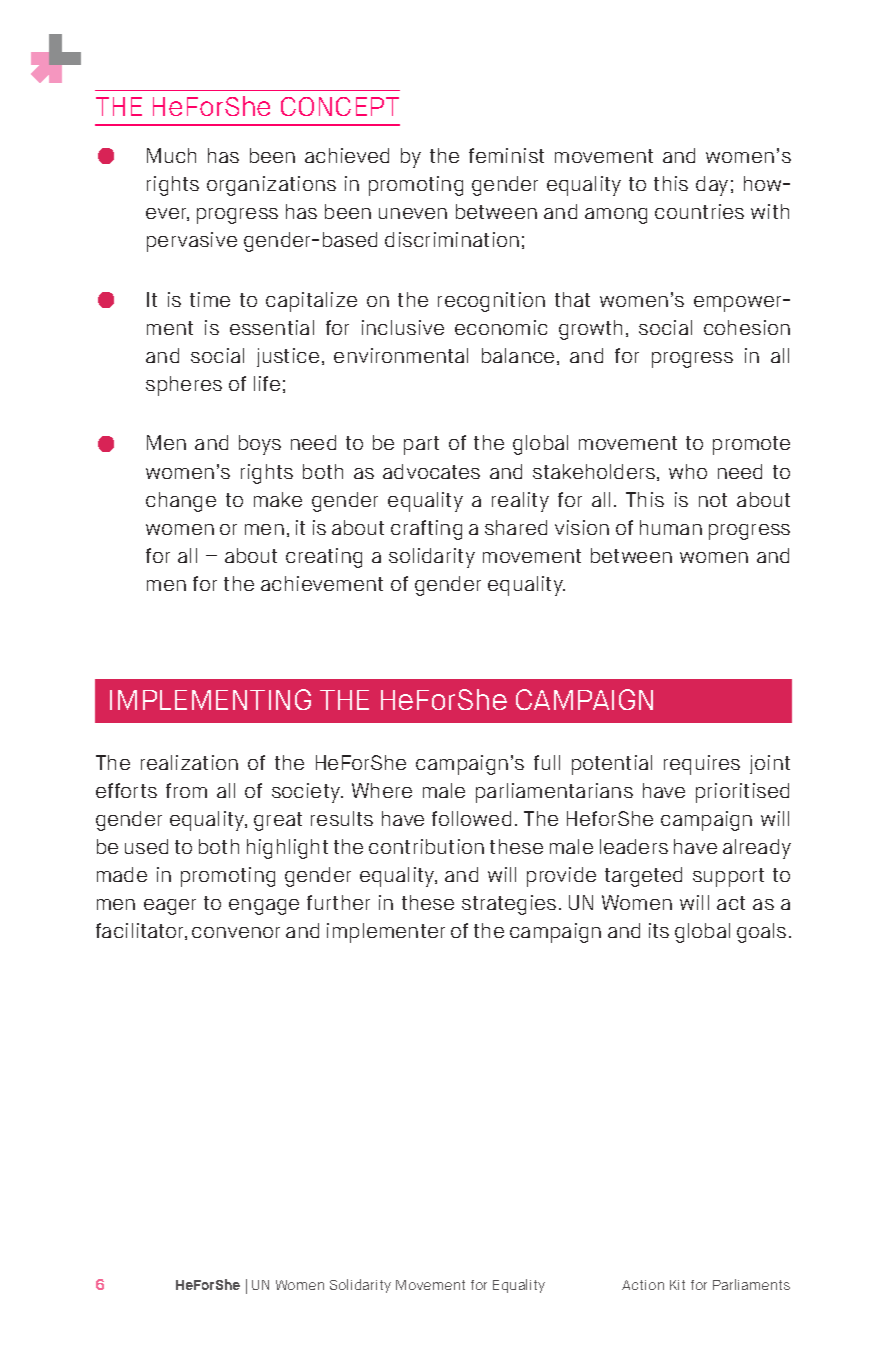 Image resolution: width=887 pixels, height=1372 pixels. I want to click on Much, so click(171, 155).
